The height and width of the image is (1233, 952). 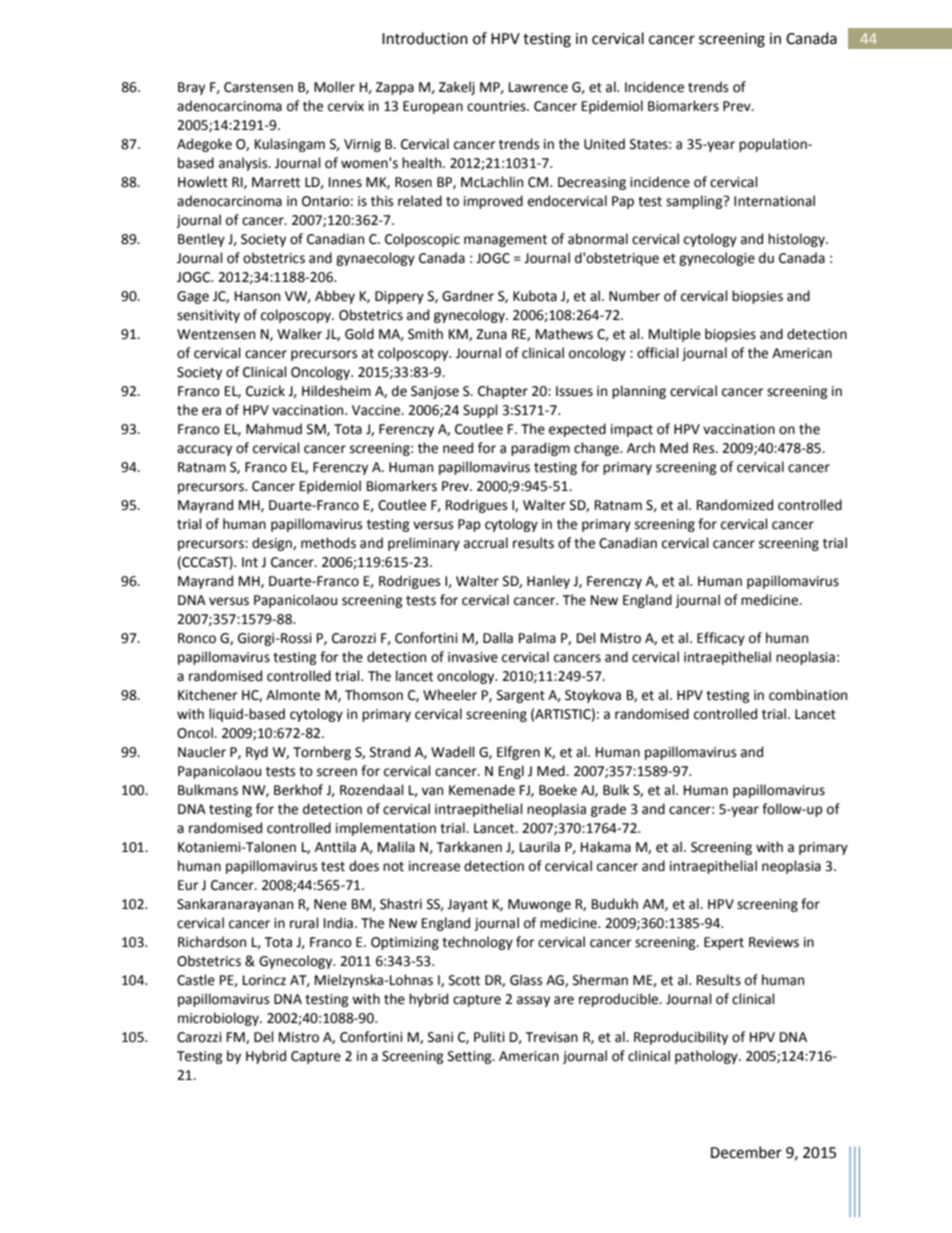 I want to click on Suppl, so click(x=480, y=411).
